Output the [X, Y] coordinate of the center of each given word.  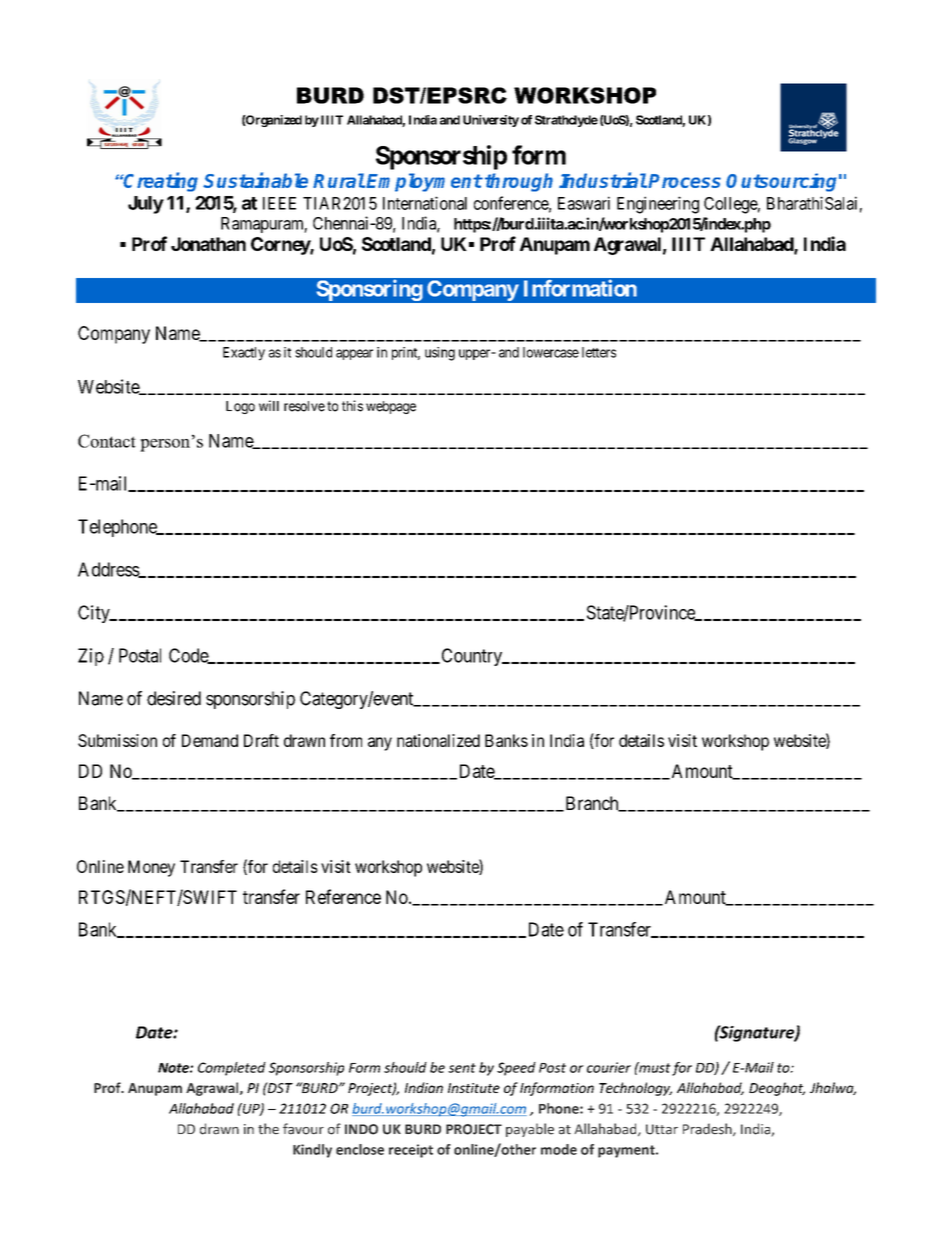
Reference [343, 896]
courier [609, 1067]
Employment [424, 182]
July [146, 205]
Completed [232, 1069]
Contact [107, 441]
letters [599, 352]
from [346, 740]
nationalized [438, 740]
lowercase [551, 352]
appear [354, 354]
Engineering [658, 205]
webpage [391, 407]
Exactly [244, 354]
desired [174, 698]
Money [151, 868]
